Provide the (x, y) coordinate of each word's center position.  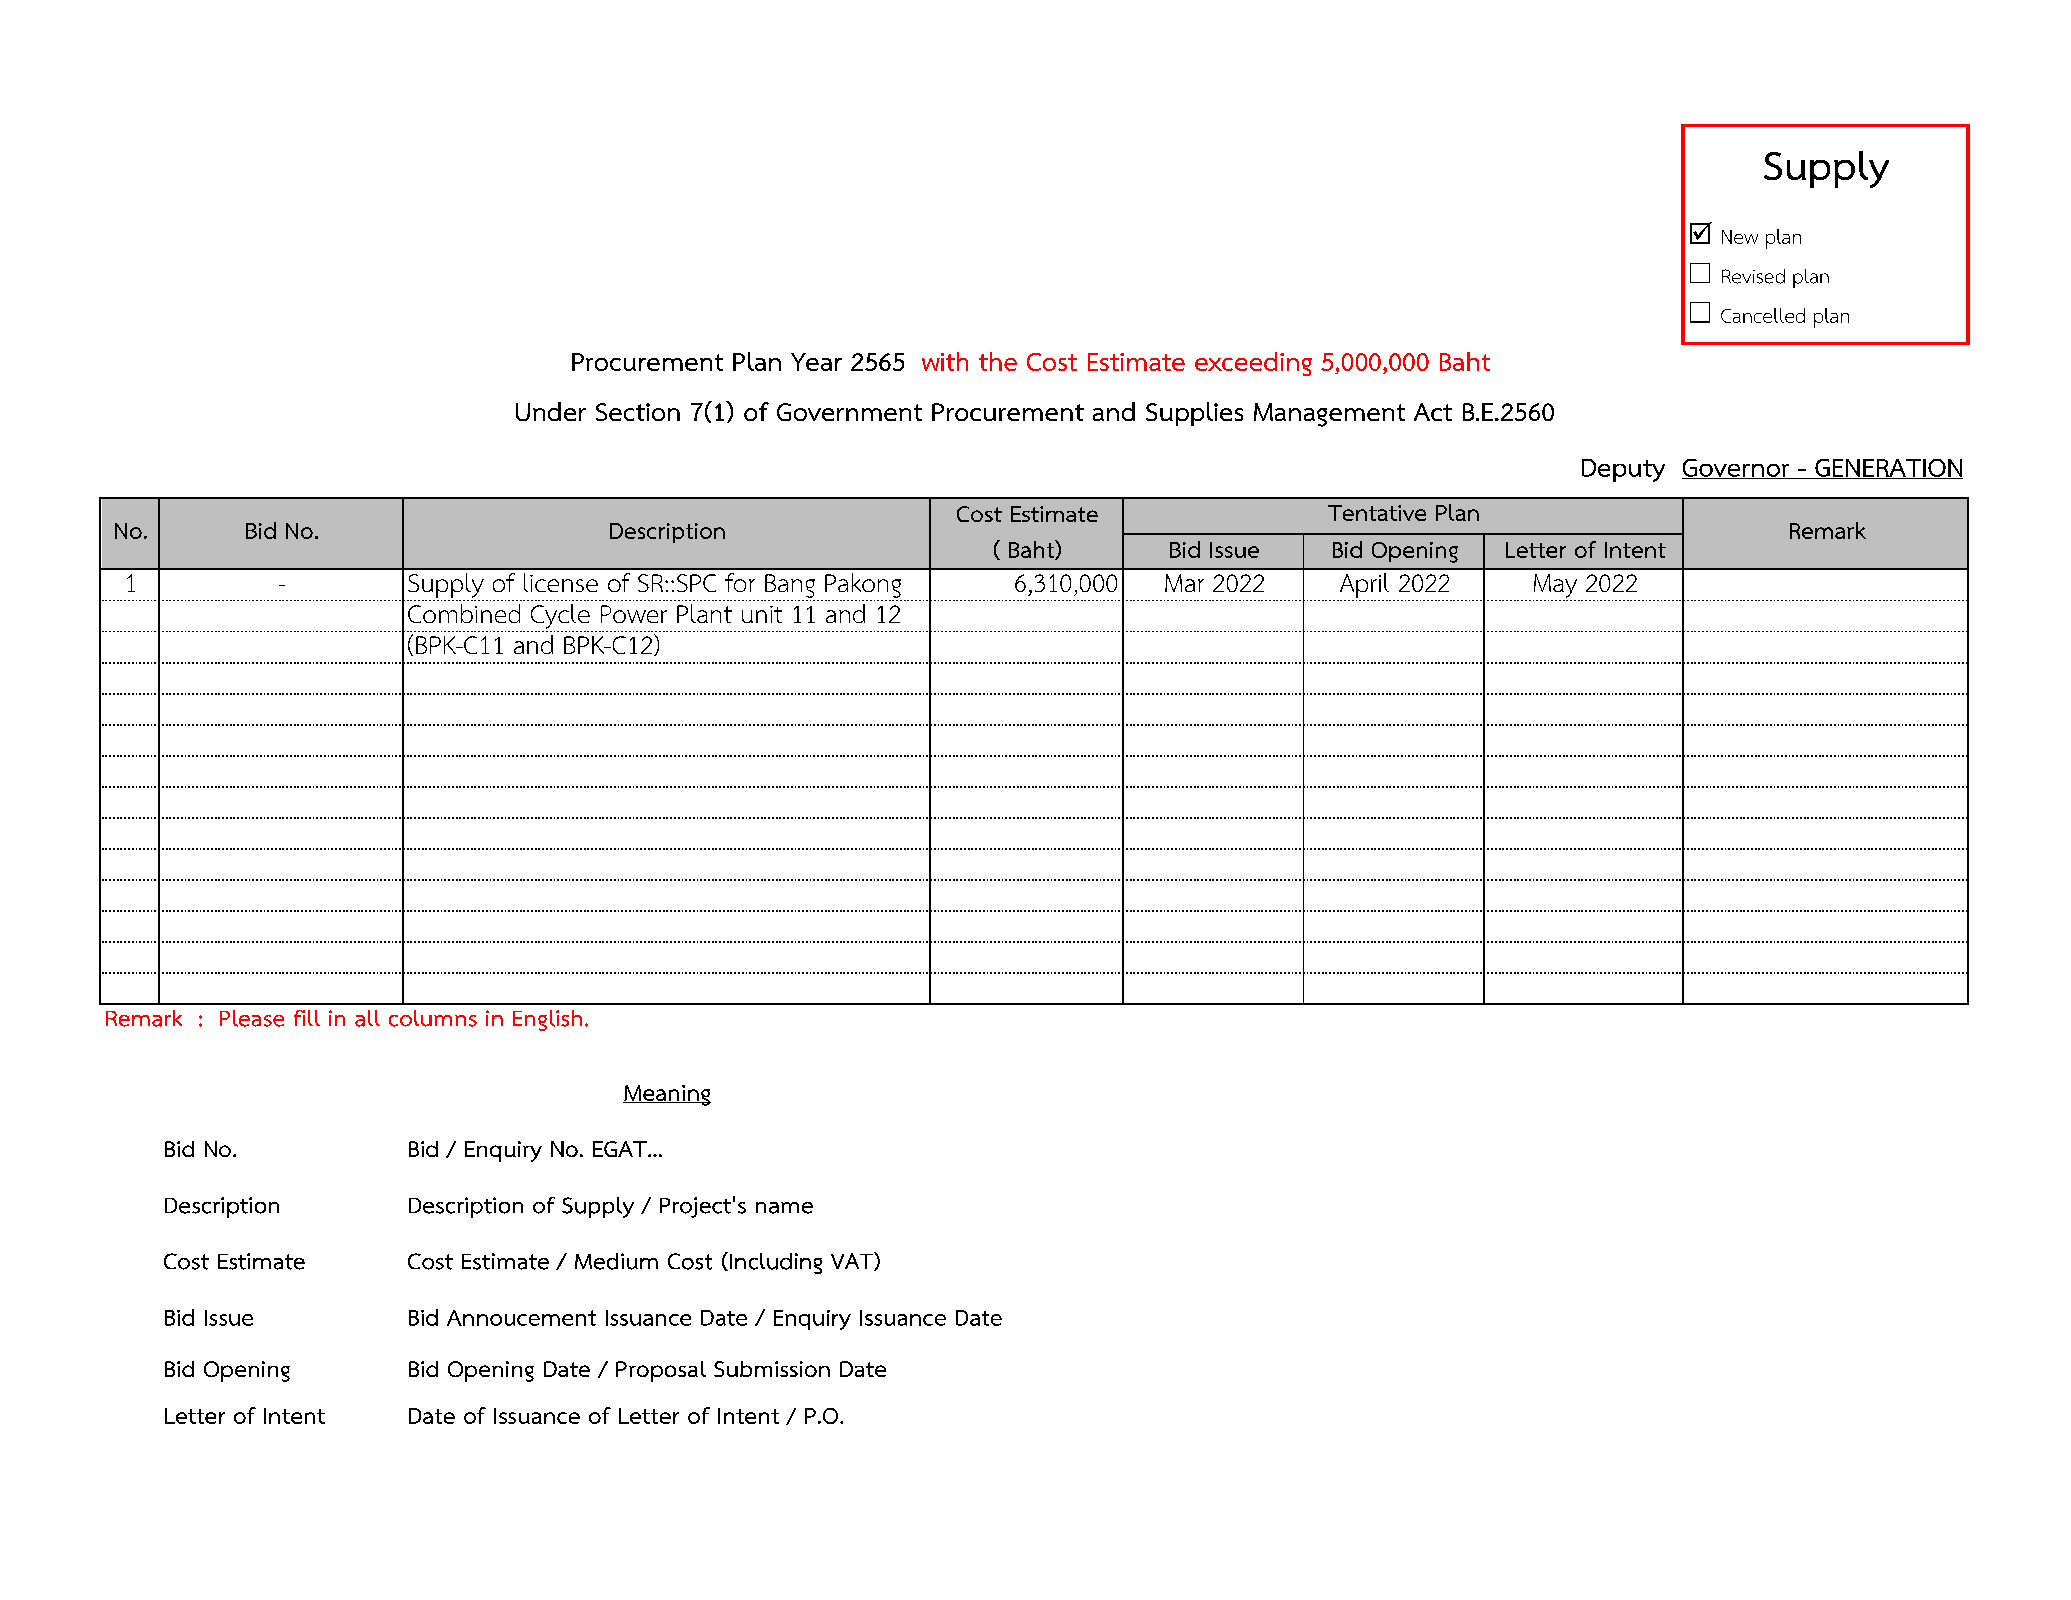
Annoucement (521, 1318)
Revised (1753, 276)
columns (433, 1018)
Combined (464, 613)
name (784, 1208)
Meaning (667, 1095)
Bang (790, 586)
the (998, 361)
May (1555, 586)
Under (551, 411)
